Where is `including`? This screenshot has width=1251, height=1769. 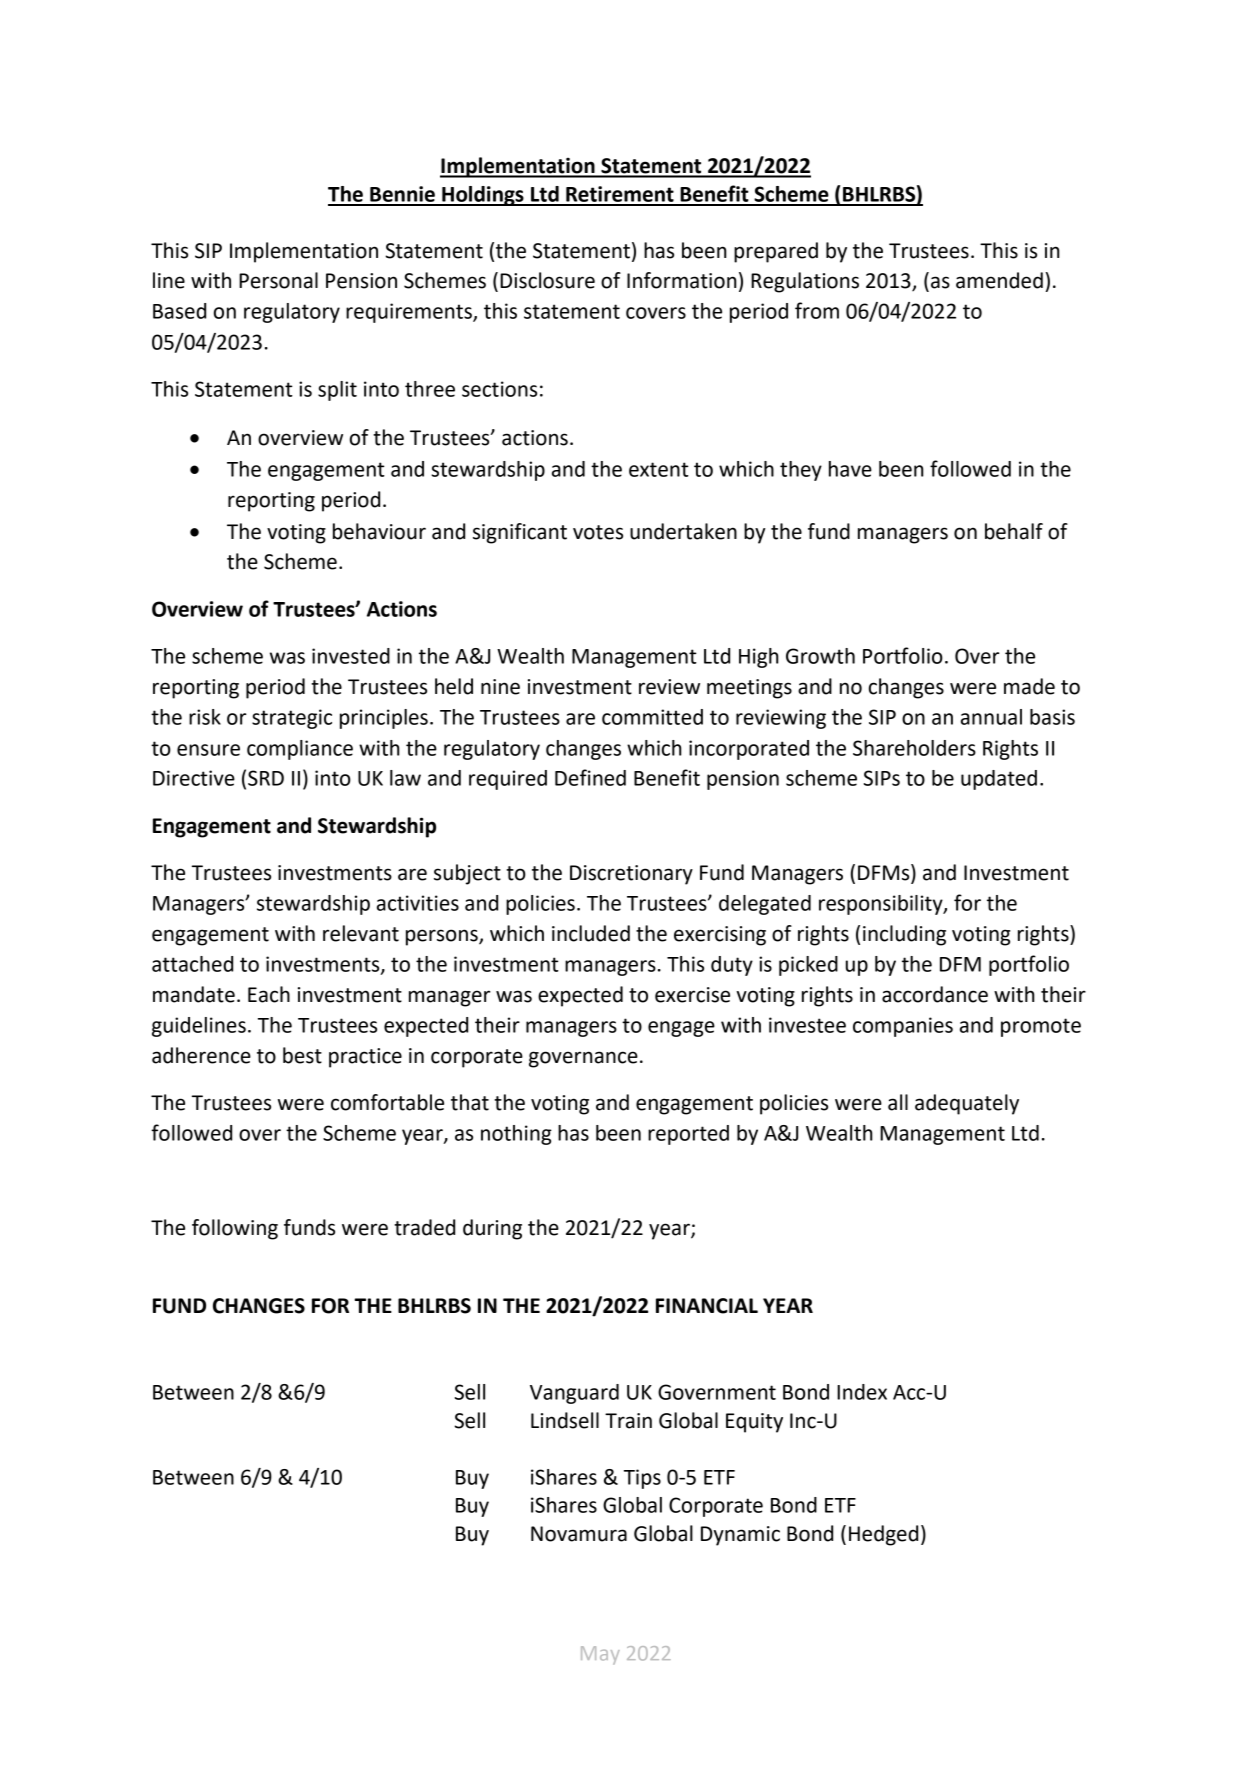
including is located at coordinates (904, 935).
